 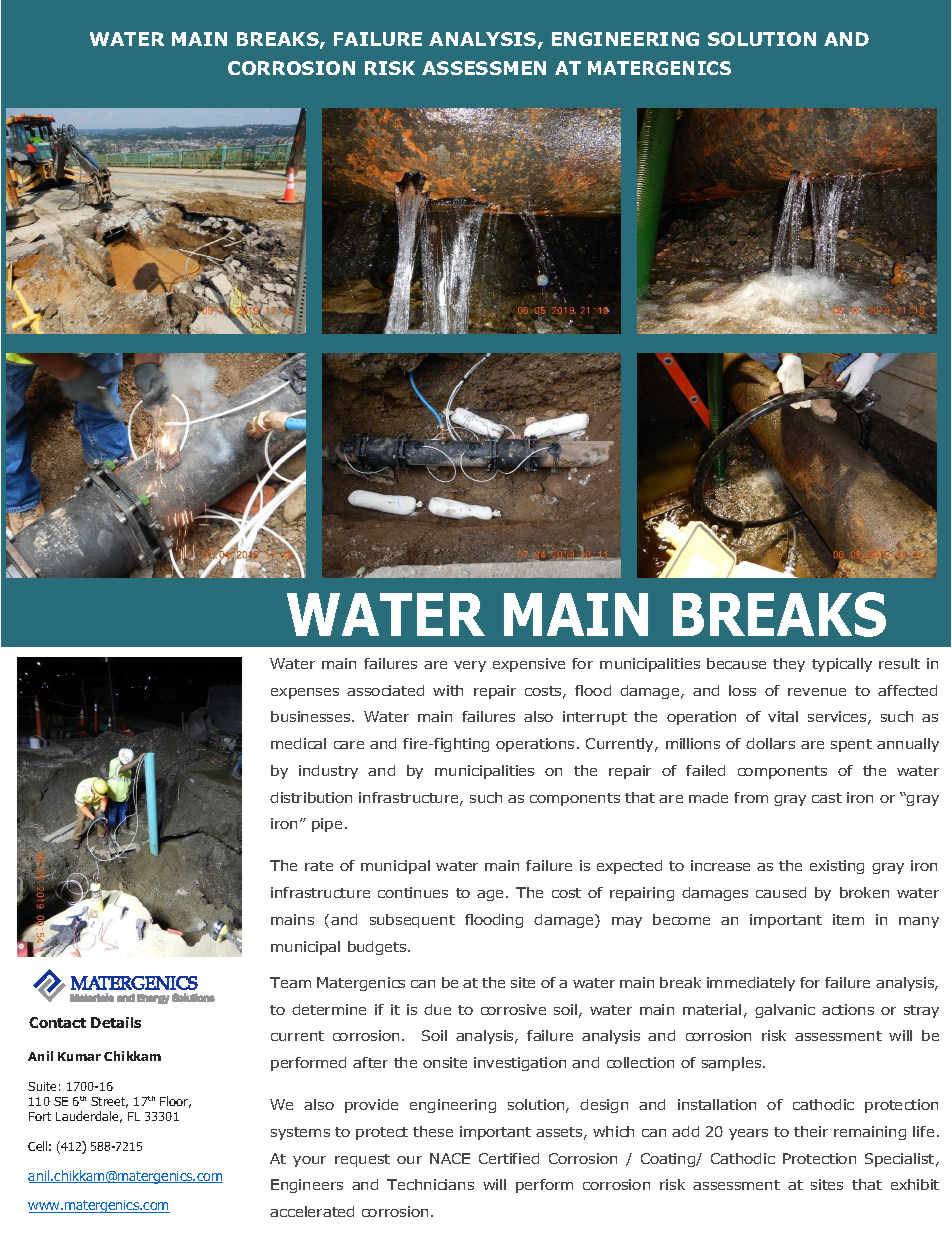 What do you see at coordinates (412, 921) in the page?
I see `subsequent` at bounding box center [412, 921].
